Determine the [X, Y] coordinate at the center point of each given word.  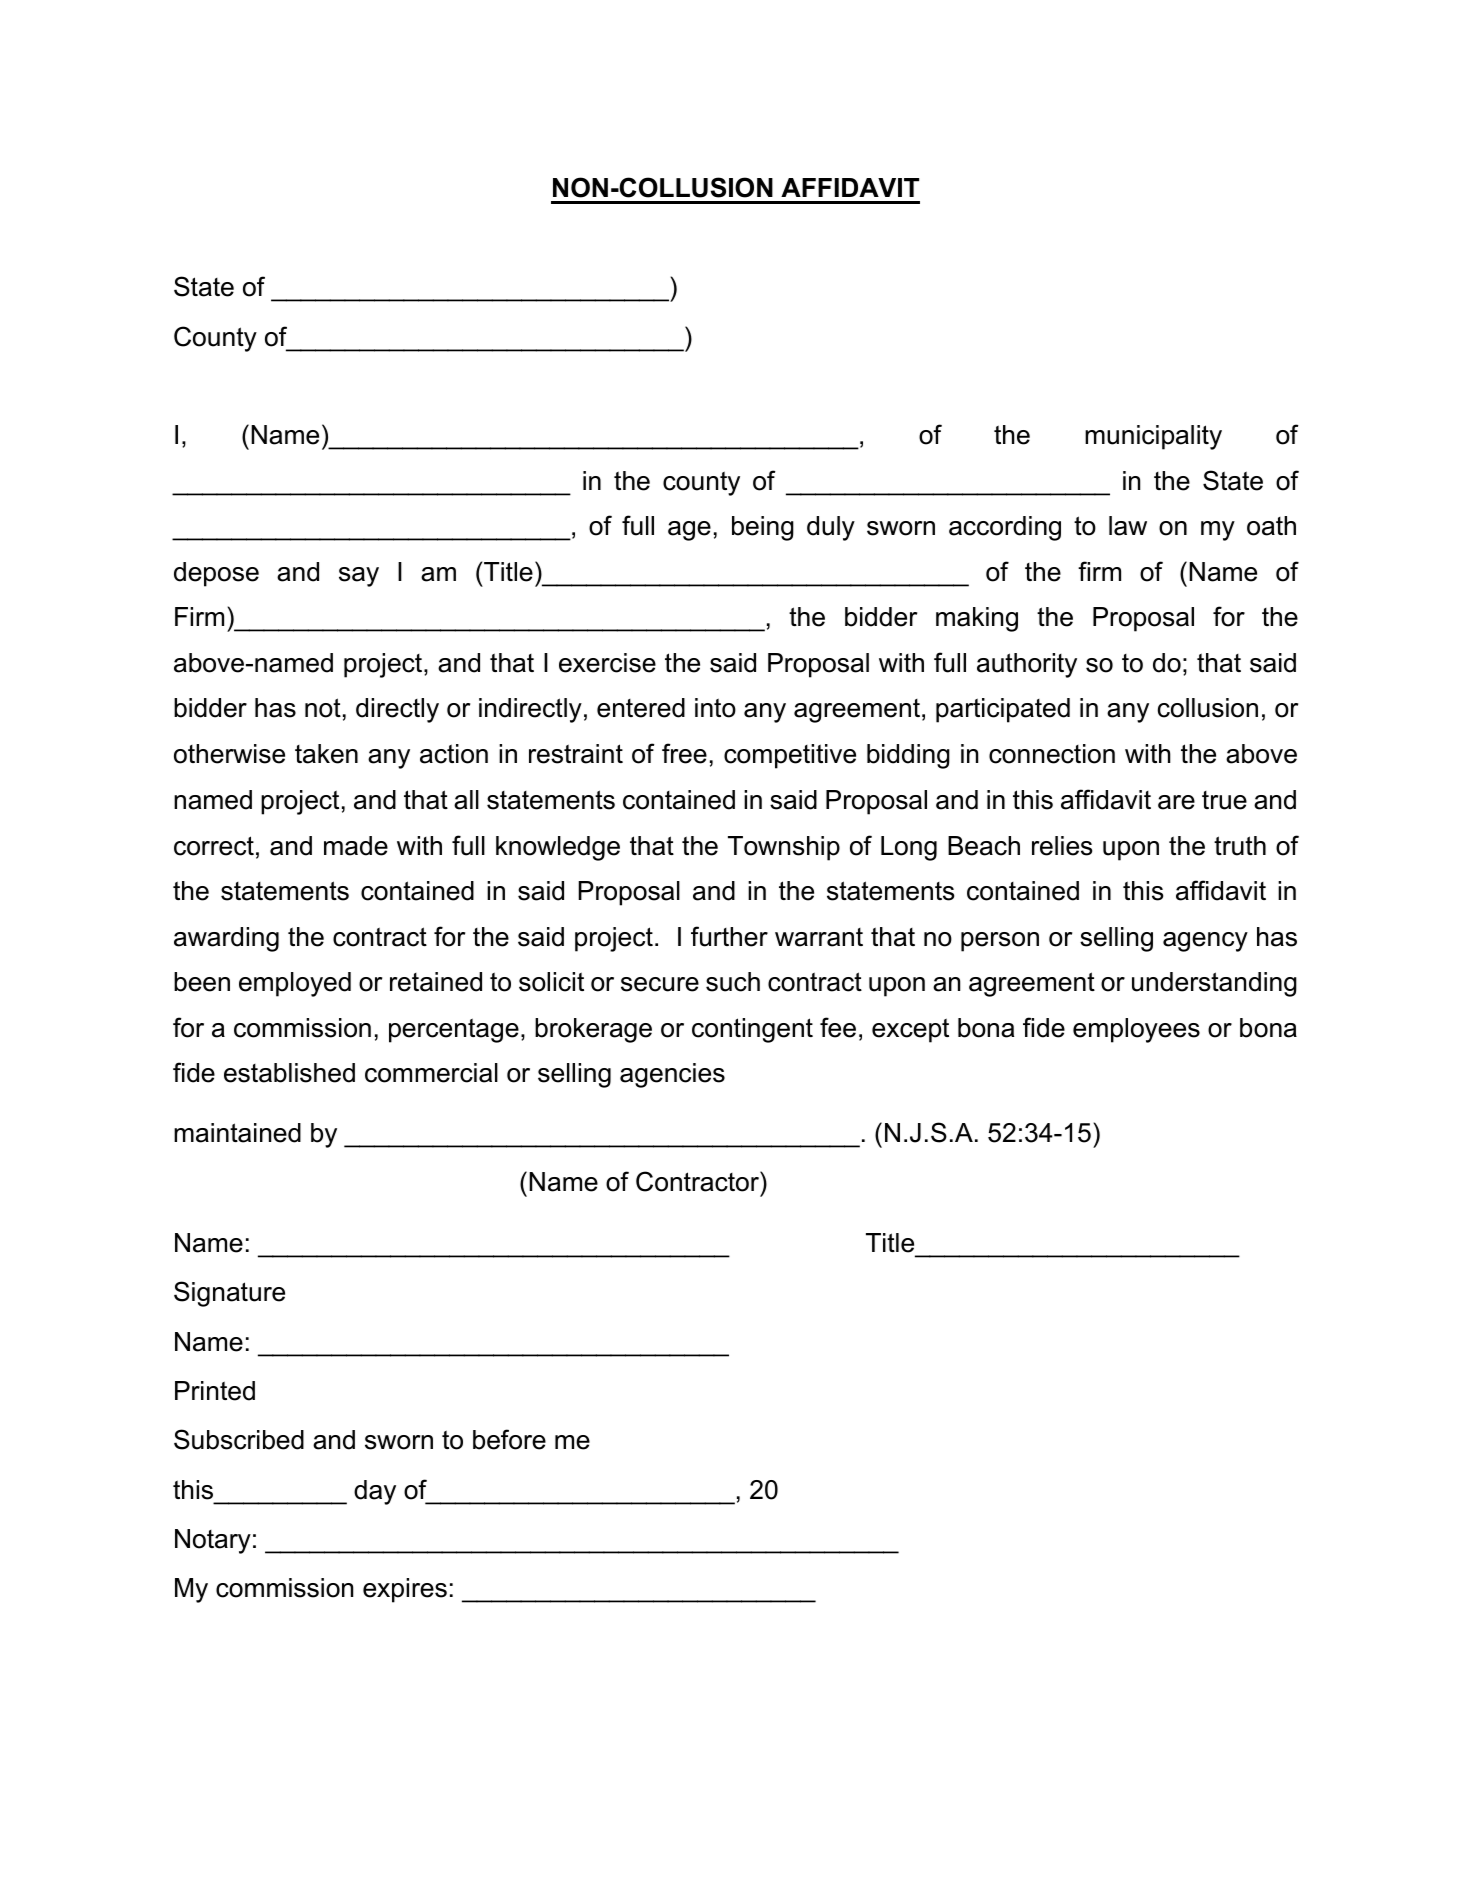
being [763, 528]
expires [405, 1590]
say [359, 577]
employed [295, 984]
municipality [1153, 437]
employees [1136, 1030]
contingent [752, 1030]
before [509, 1439]
